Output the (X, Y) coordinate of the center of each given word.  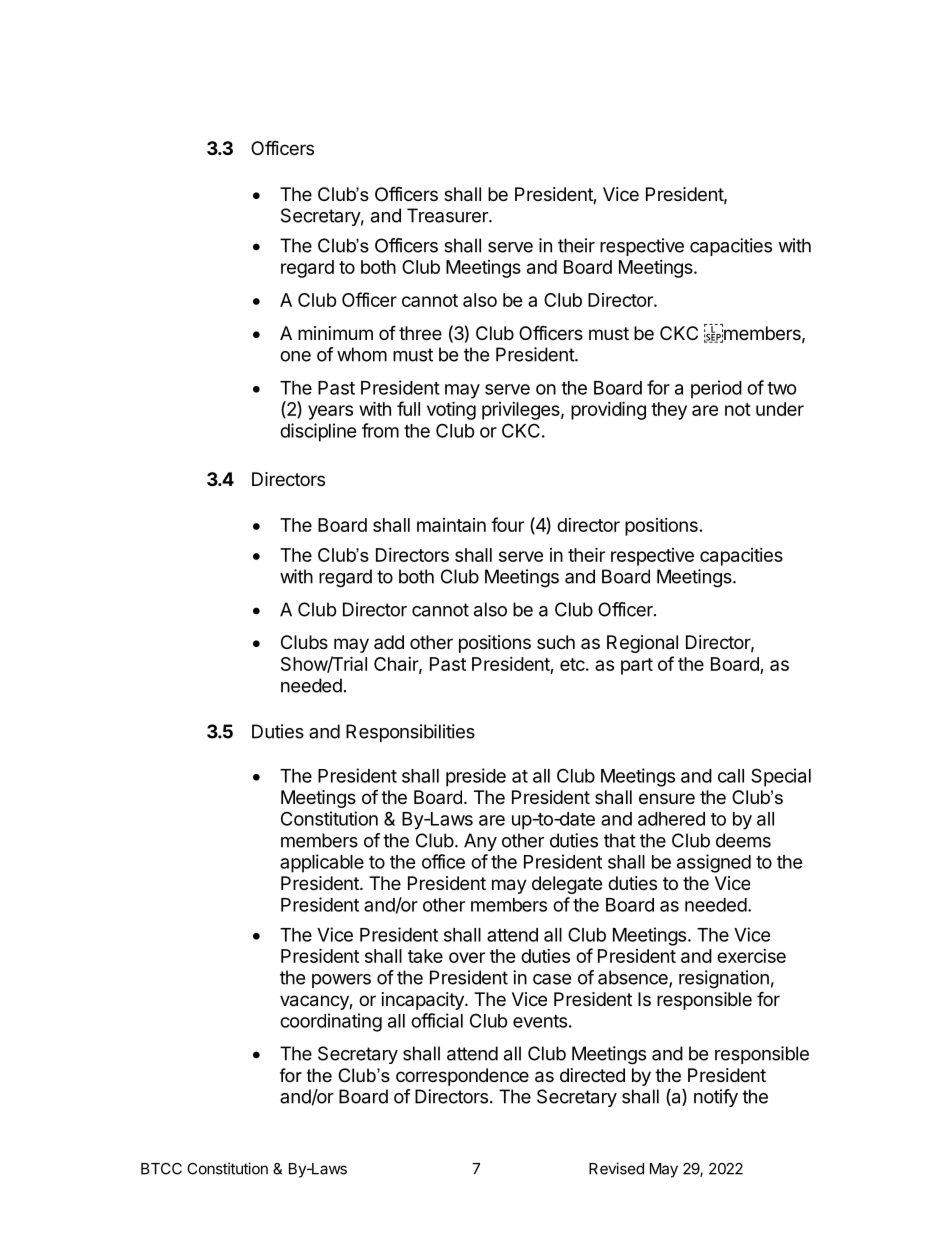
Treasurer (448, 215)
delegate (567, 885)
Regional (642, 644)
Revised (616, 1168)
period (716, 389)
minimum (335, 333)
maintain (451, 525)
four (507, 524)
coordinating (331, 1022)
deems (743, 840)
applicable (322, 863)
